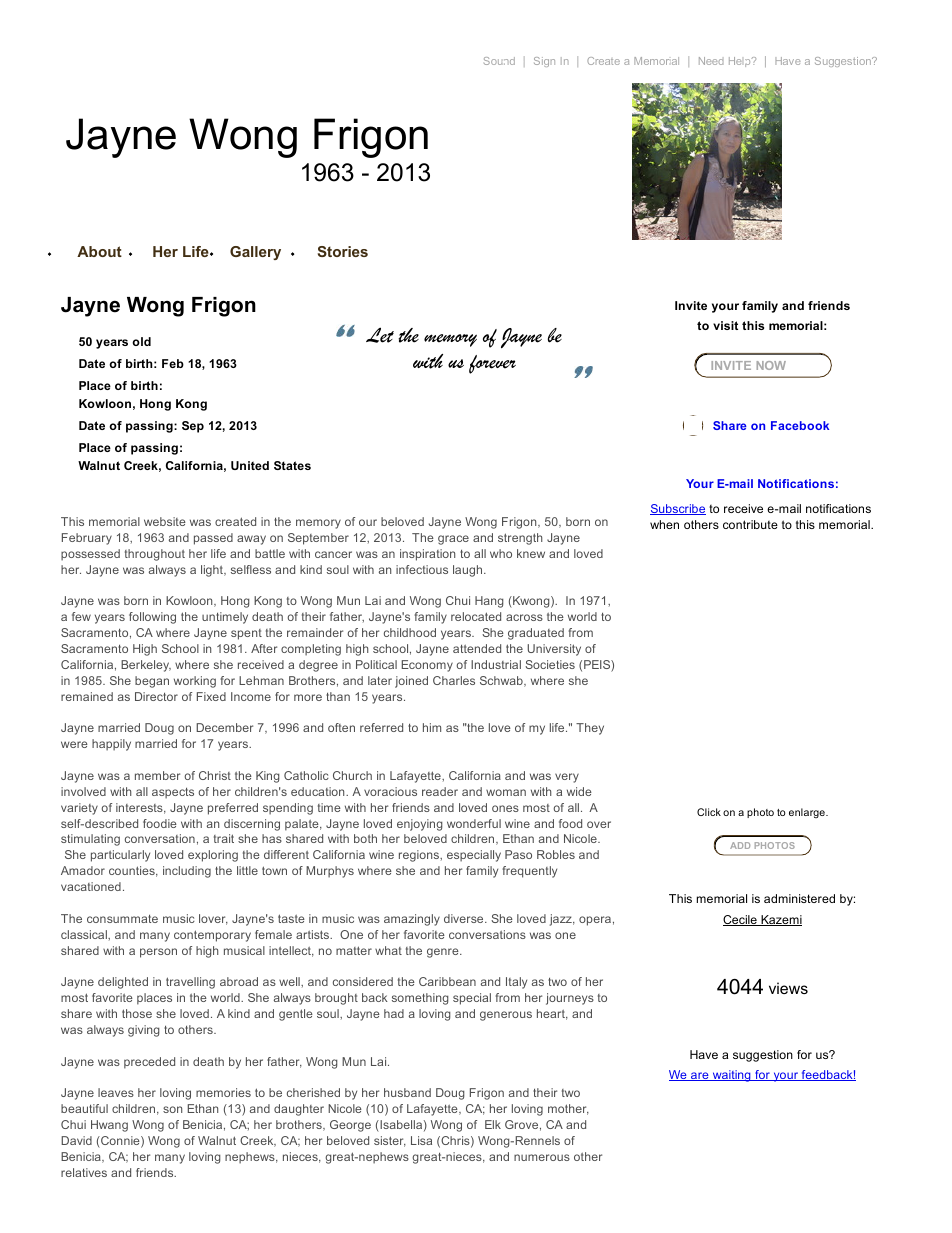 This document has height=1233, width=952. Describe the element at coordinates (109, 1126) in the document. I see `Hwang` at that location.
